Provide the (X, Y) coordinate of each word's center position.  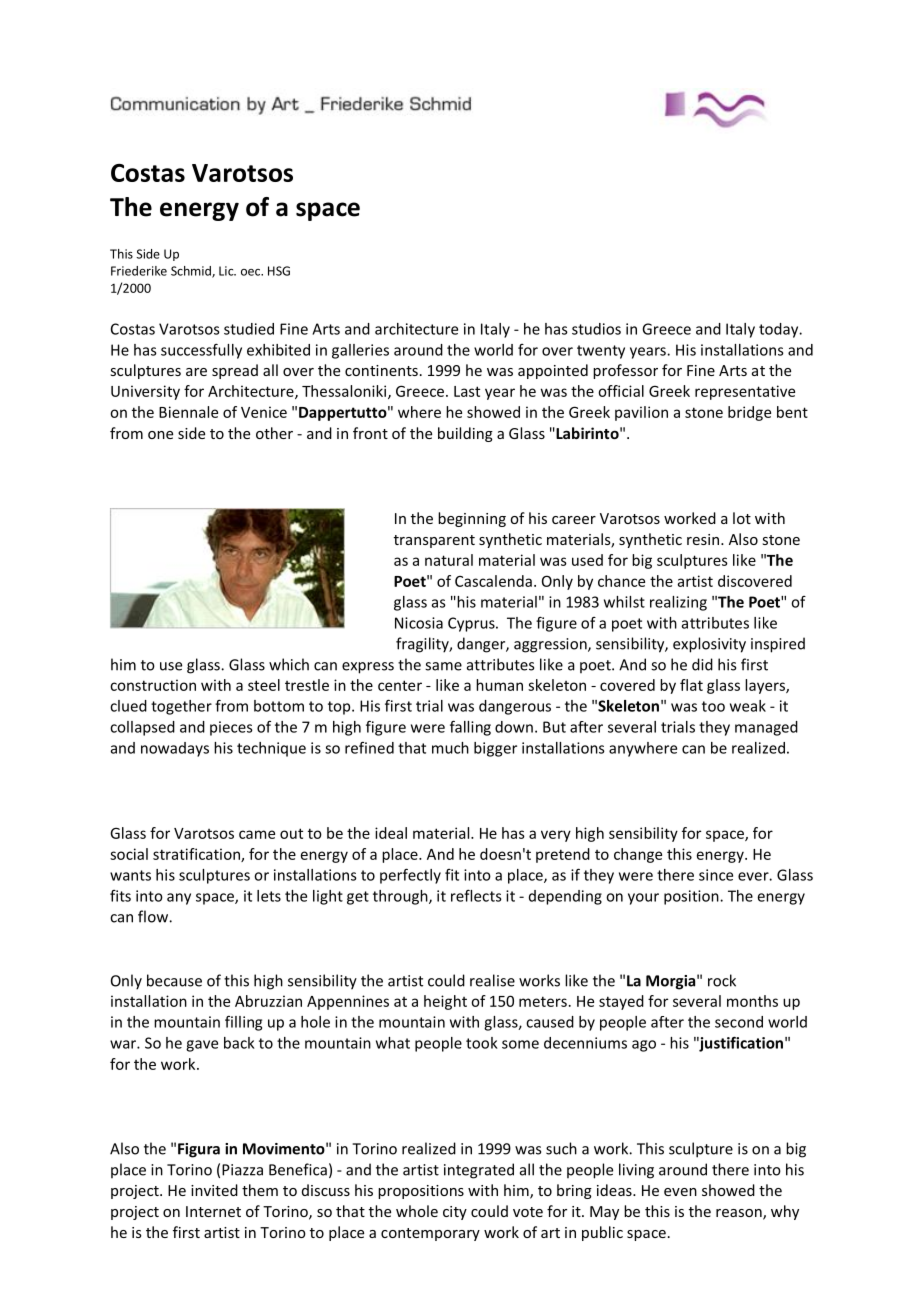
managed (766, 728)
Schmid (192, 272)
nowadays (175, 749)
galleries (360, 351)
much (450, 748)
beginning (472, 519)
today (780, 330)
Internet (213, 1211)
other (274, 433)
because (174, 980)
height (445, 1002)
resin (703, 539)
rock (722, 980)
